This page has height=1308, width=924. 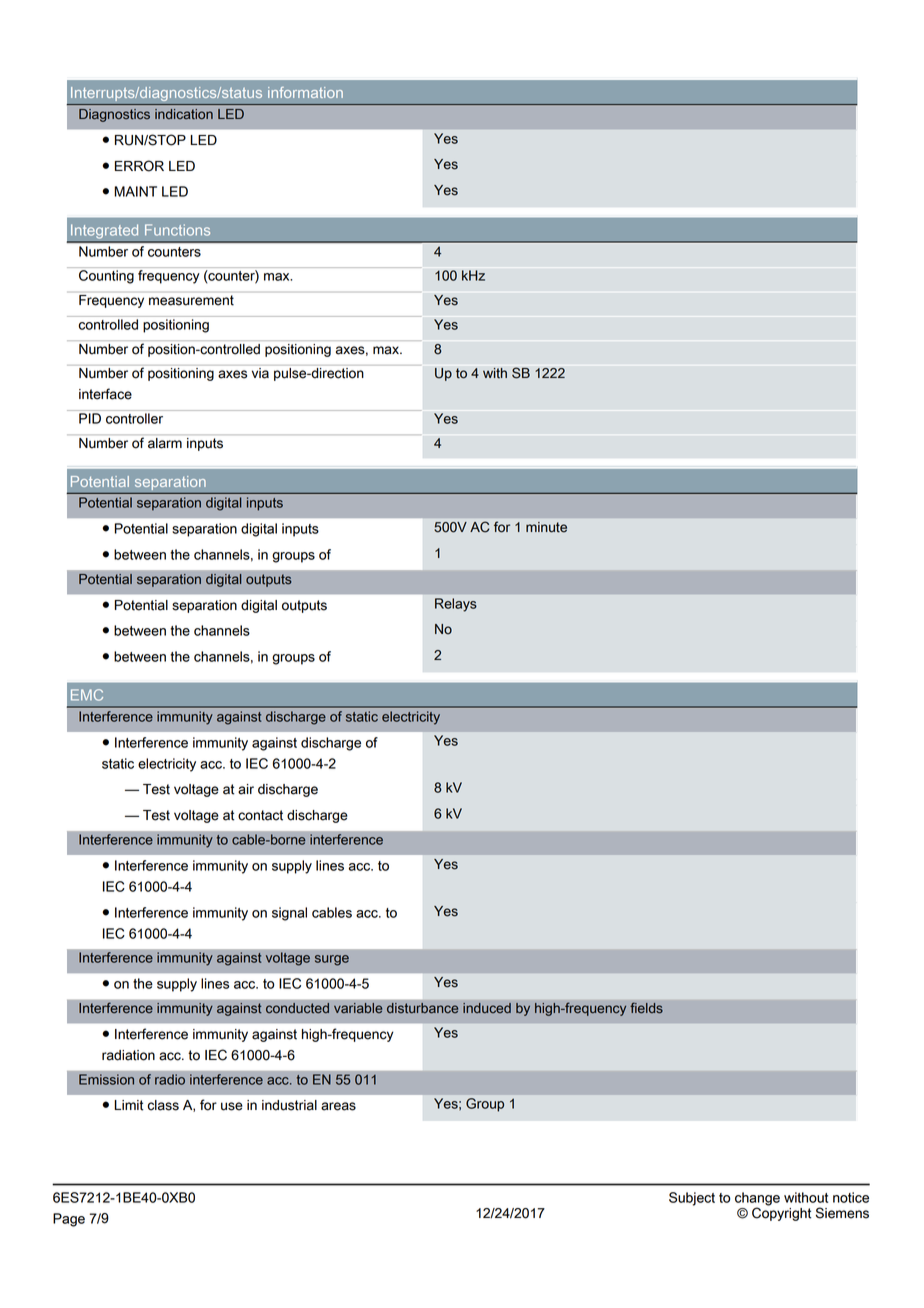 I want to click on controller, so click(x=134, y=418).
